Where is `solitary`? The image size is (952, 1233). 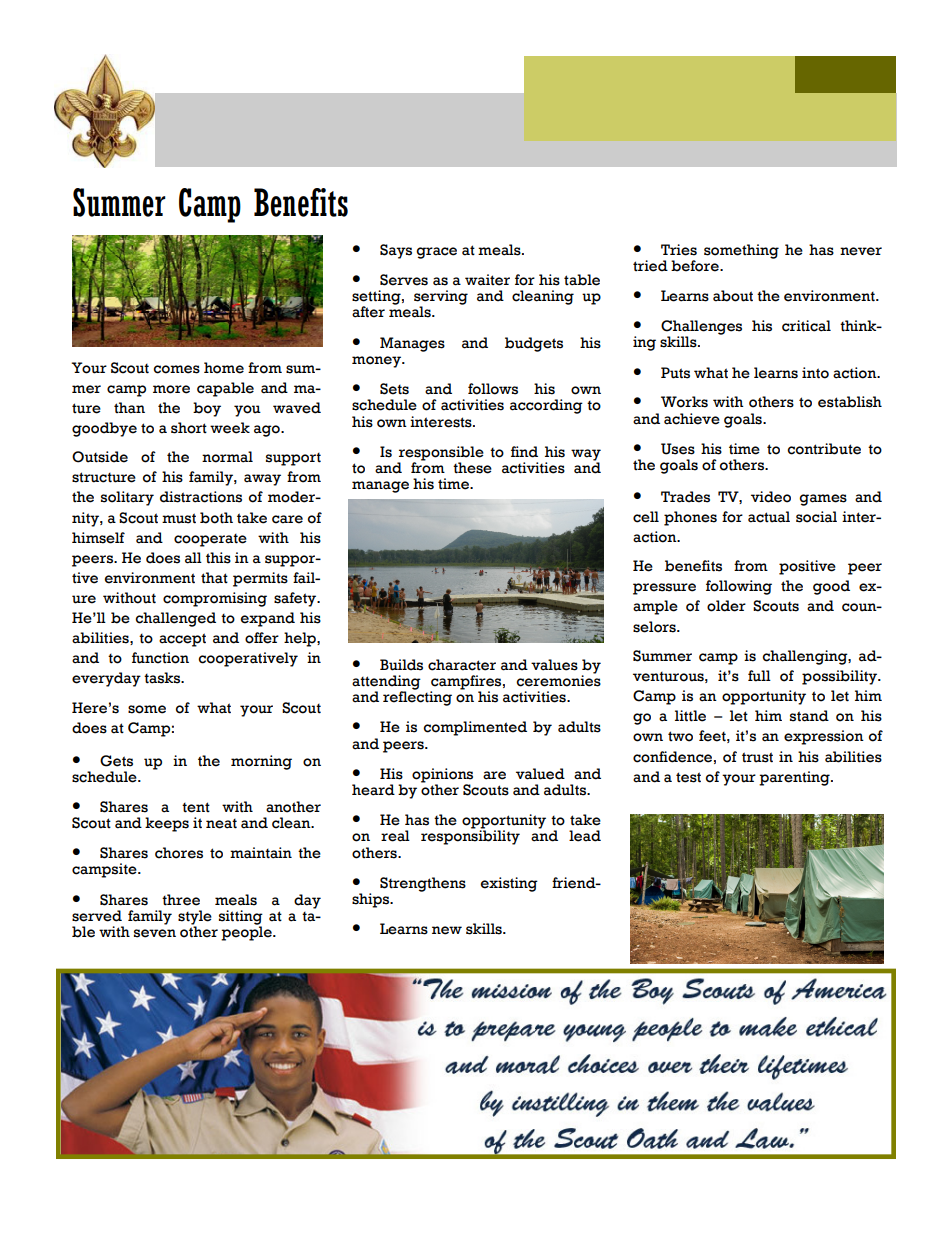 solitary is located at coordinates (127, 498).
